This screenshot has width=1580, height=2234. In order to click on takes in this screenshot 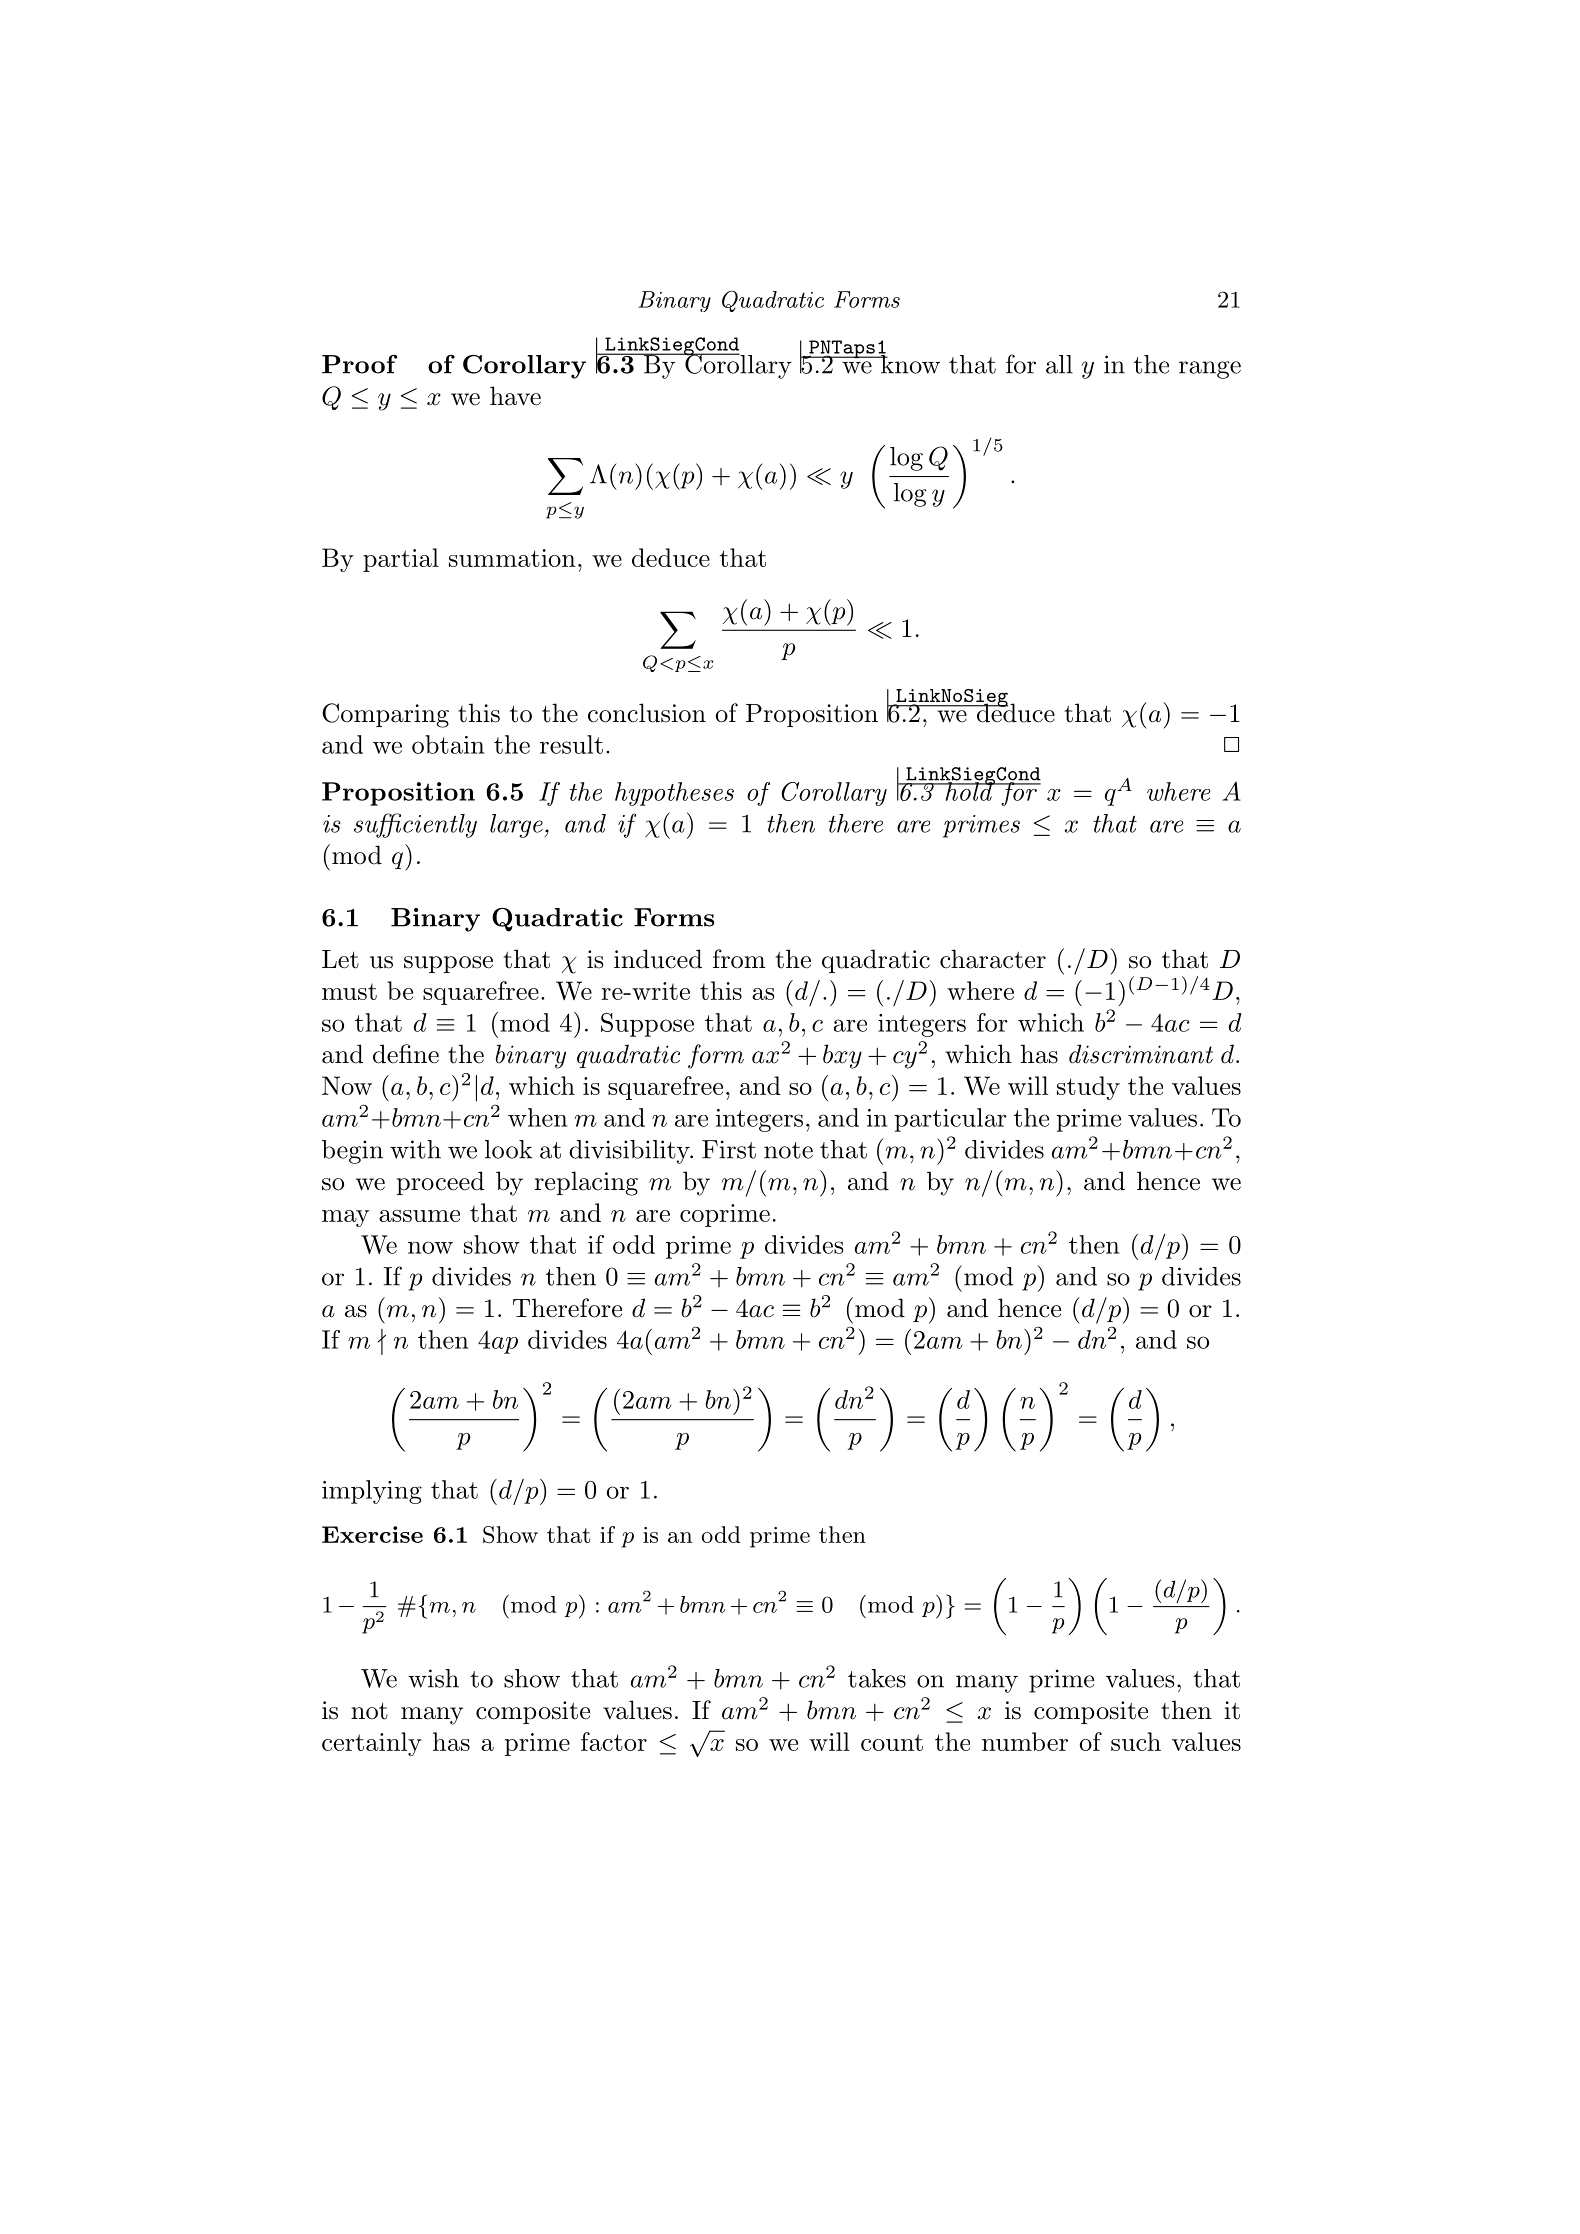, I will do `click(877, 1678)`.
